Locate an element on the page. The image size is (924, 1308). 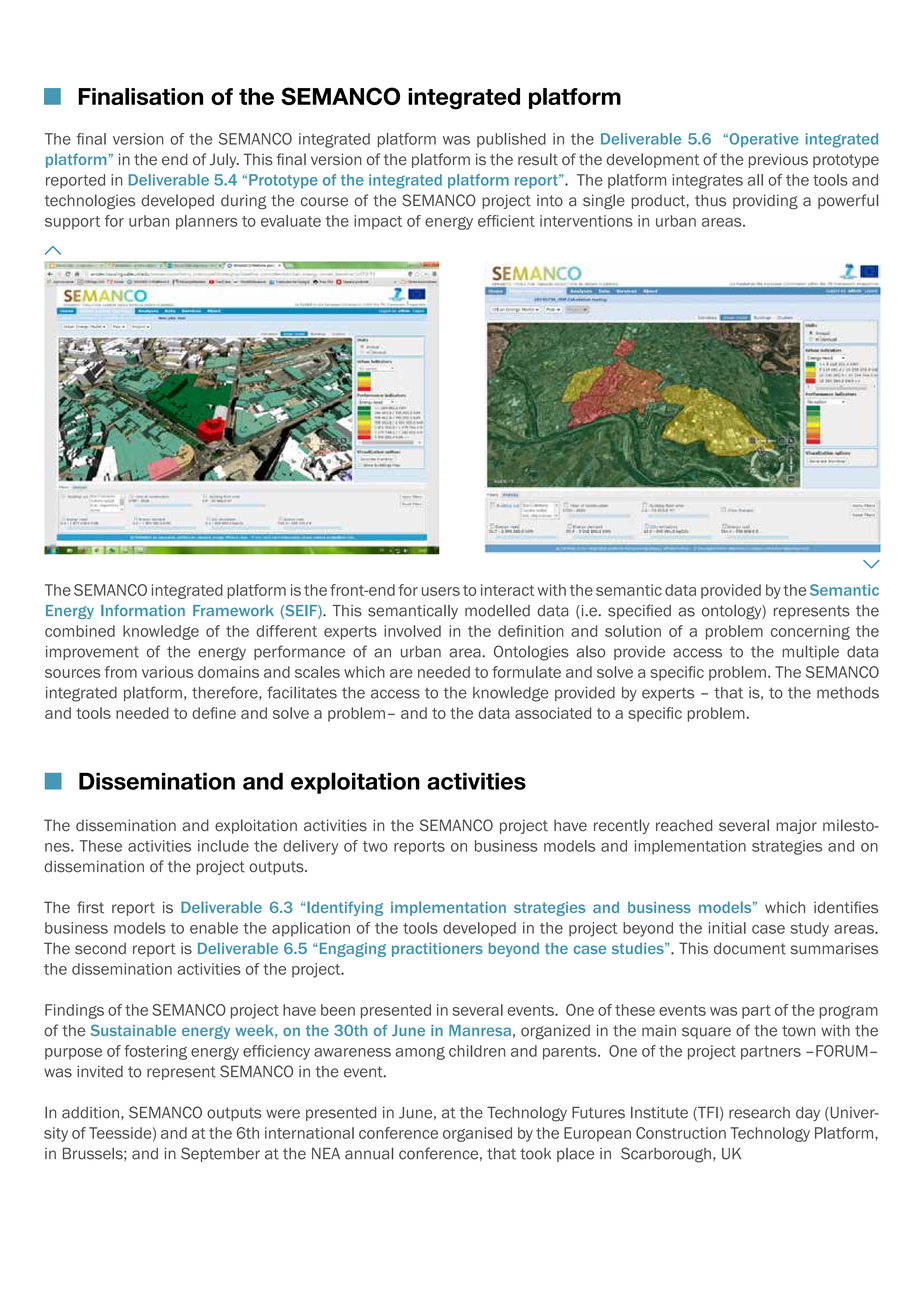
September is located at coordinates (220, 1154).
